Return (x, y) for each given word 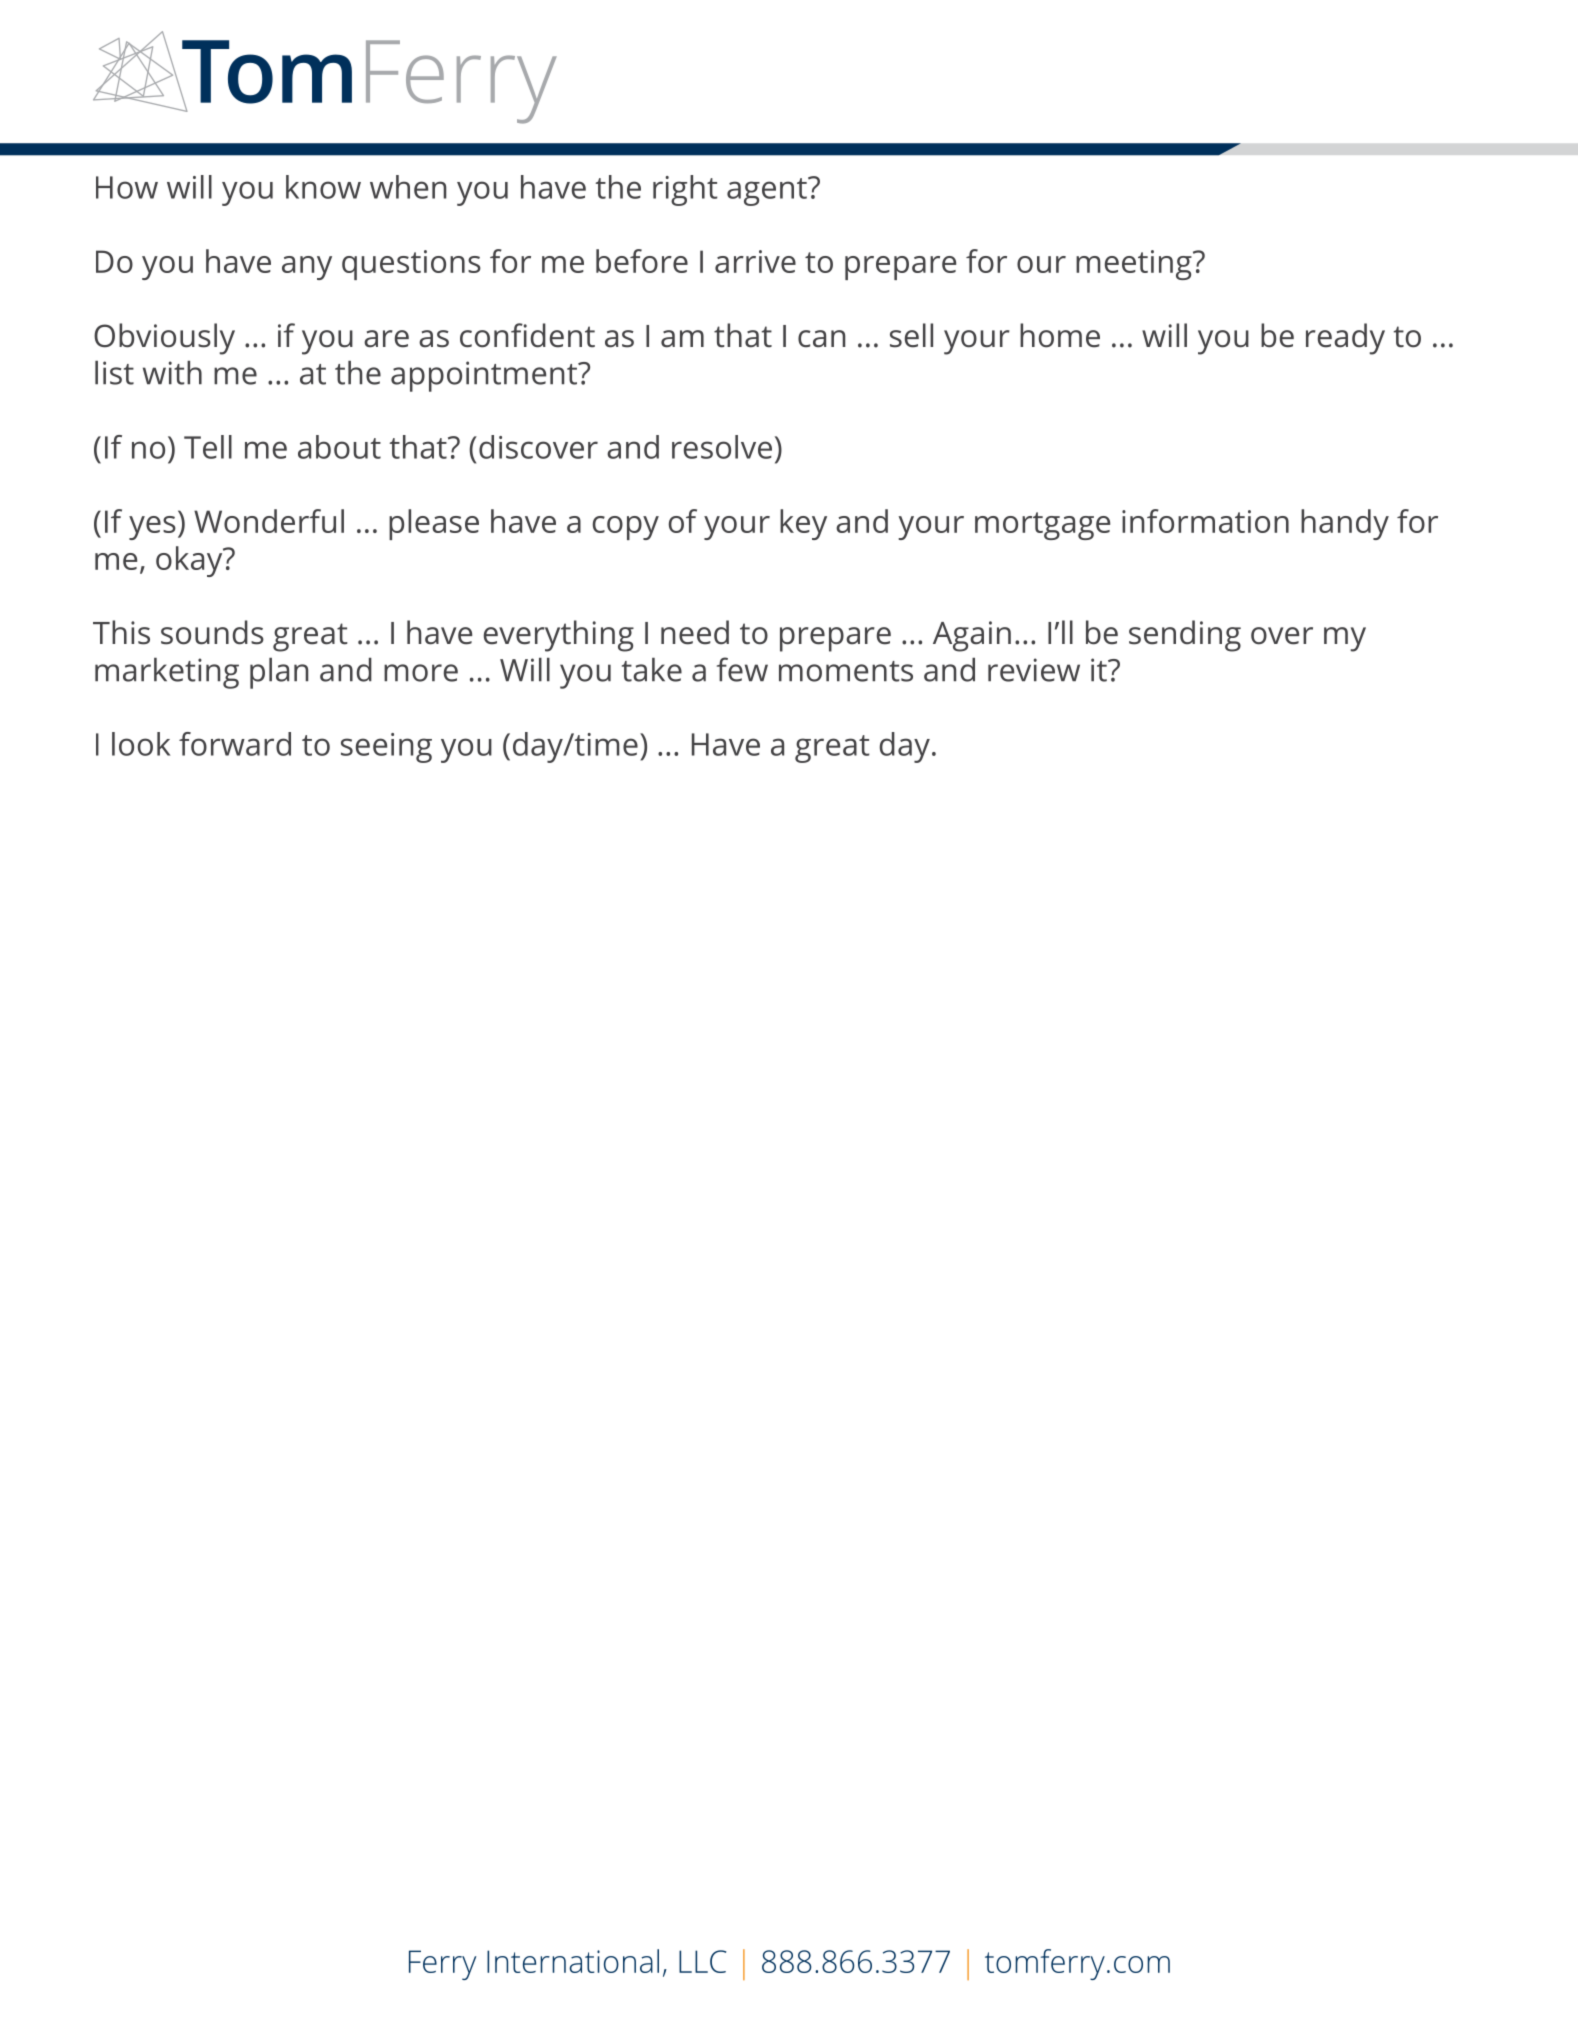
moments (846, 671)
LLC (702, 1961)
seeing (386, 748)
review (1034, 670)
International (573, 1961)
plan (279, 673)
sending (1185, 636)
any (307, 268)
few (742, 669)
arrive (755, 261)
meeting (1135, 265)
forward (235, 744)
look (141, 744)
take (652, 670)
